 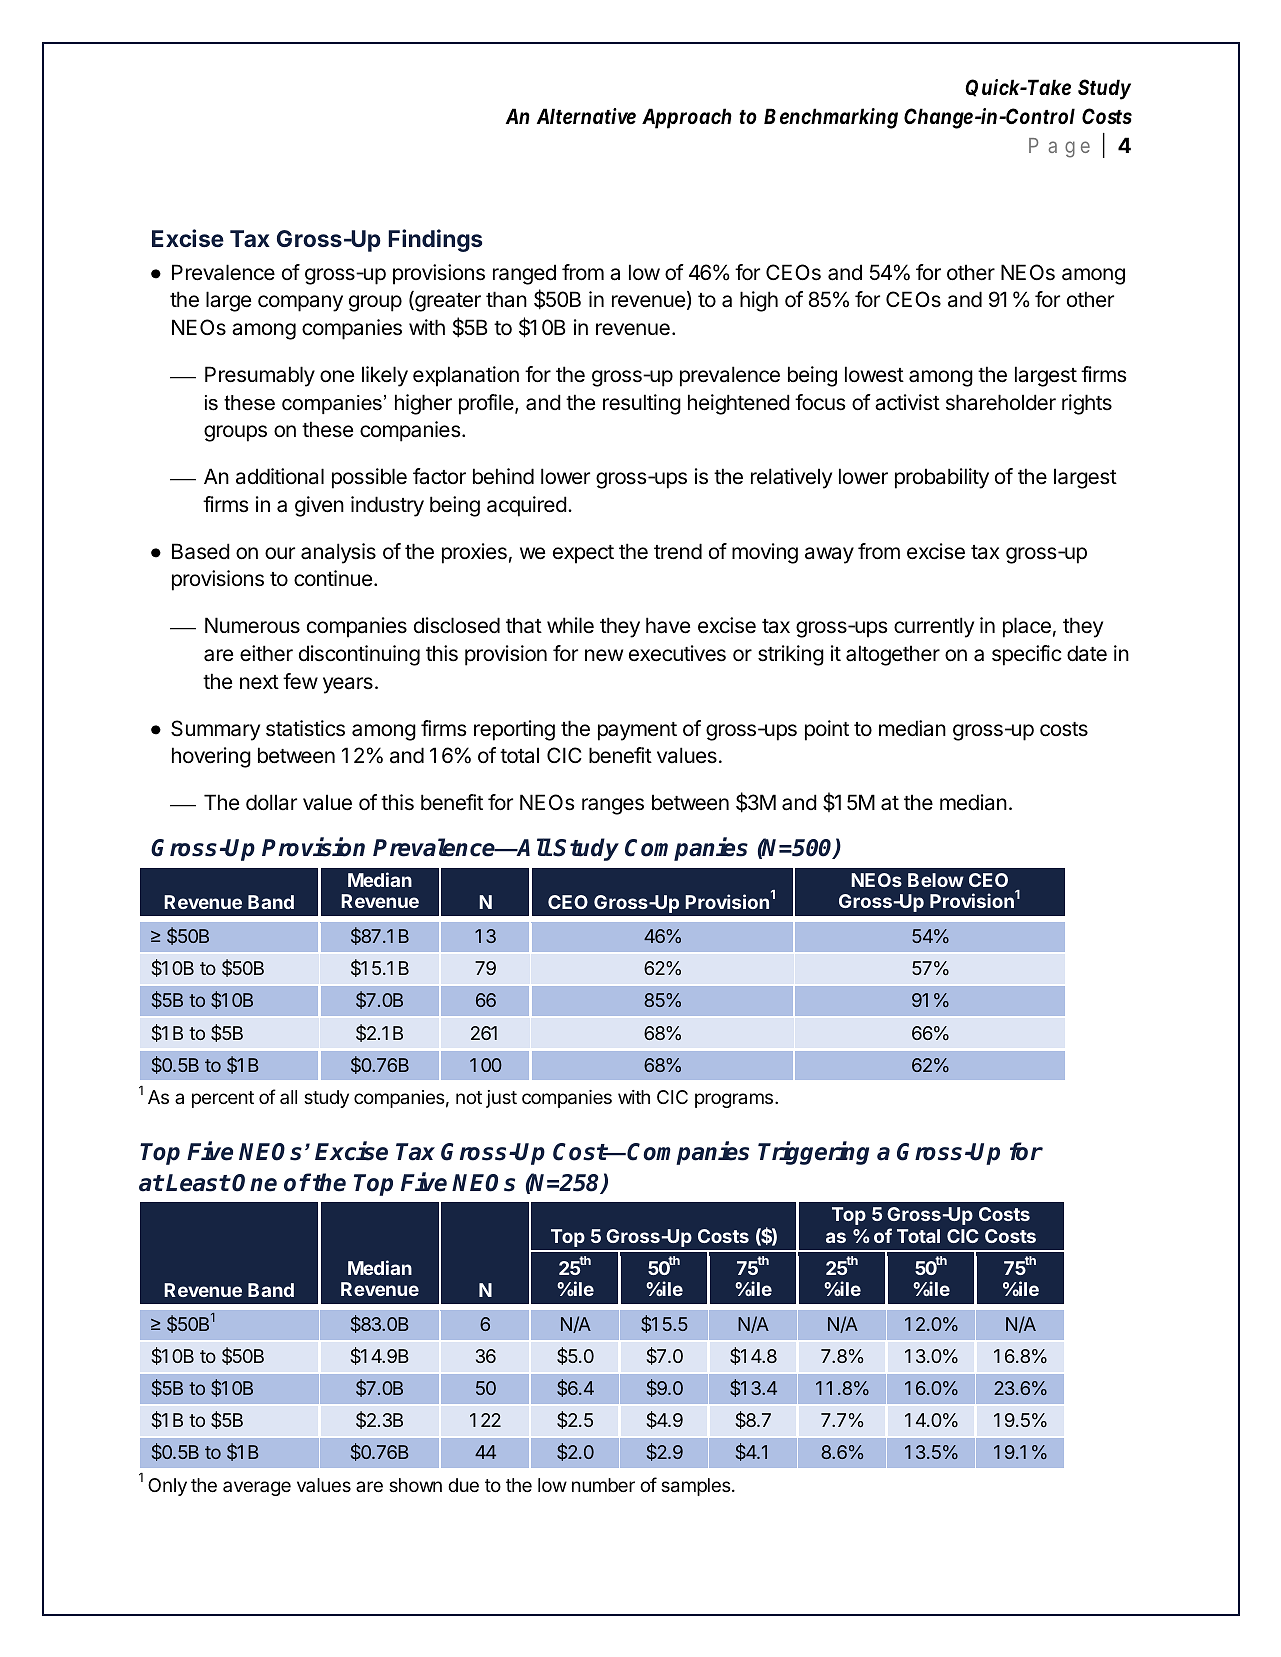 I want to click on ranges, so click(x=613, y=806).
